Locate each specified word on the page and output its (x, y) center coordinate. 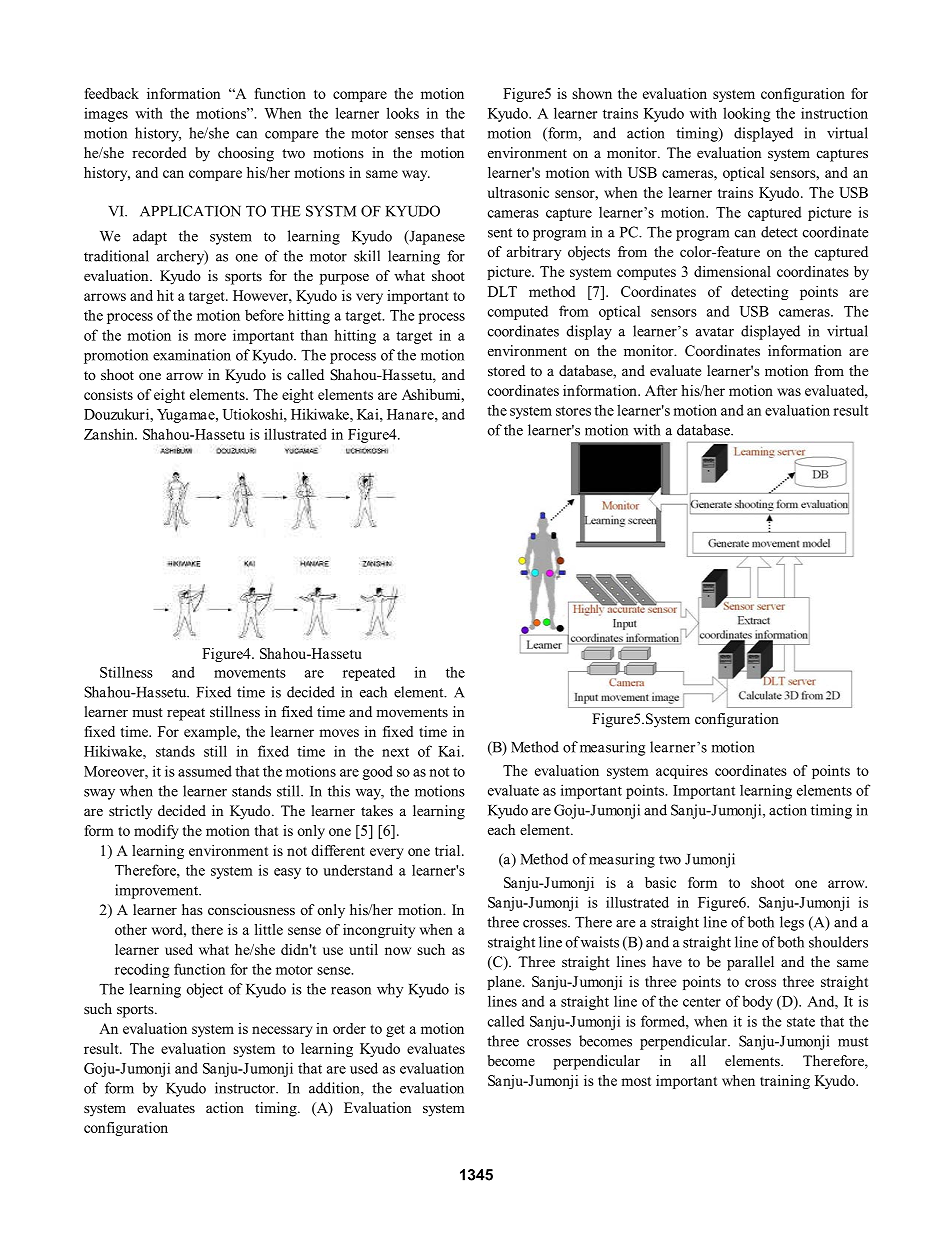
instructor (246, 1088)
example (211, 733)
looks (403, 113)
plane (505, 983)
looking (746, 114)
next (395, 752)
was (789, 392)
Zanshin (110, 434)
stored (506, 370)
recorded (159, 152)
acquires (682, 772)
